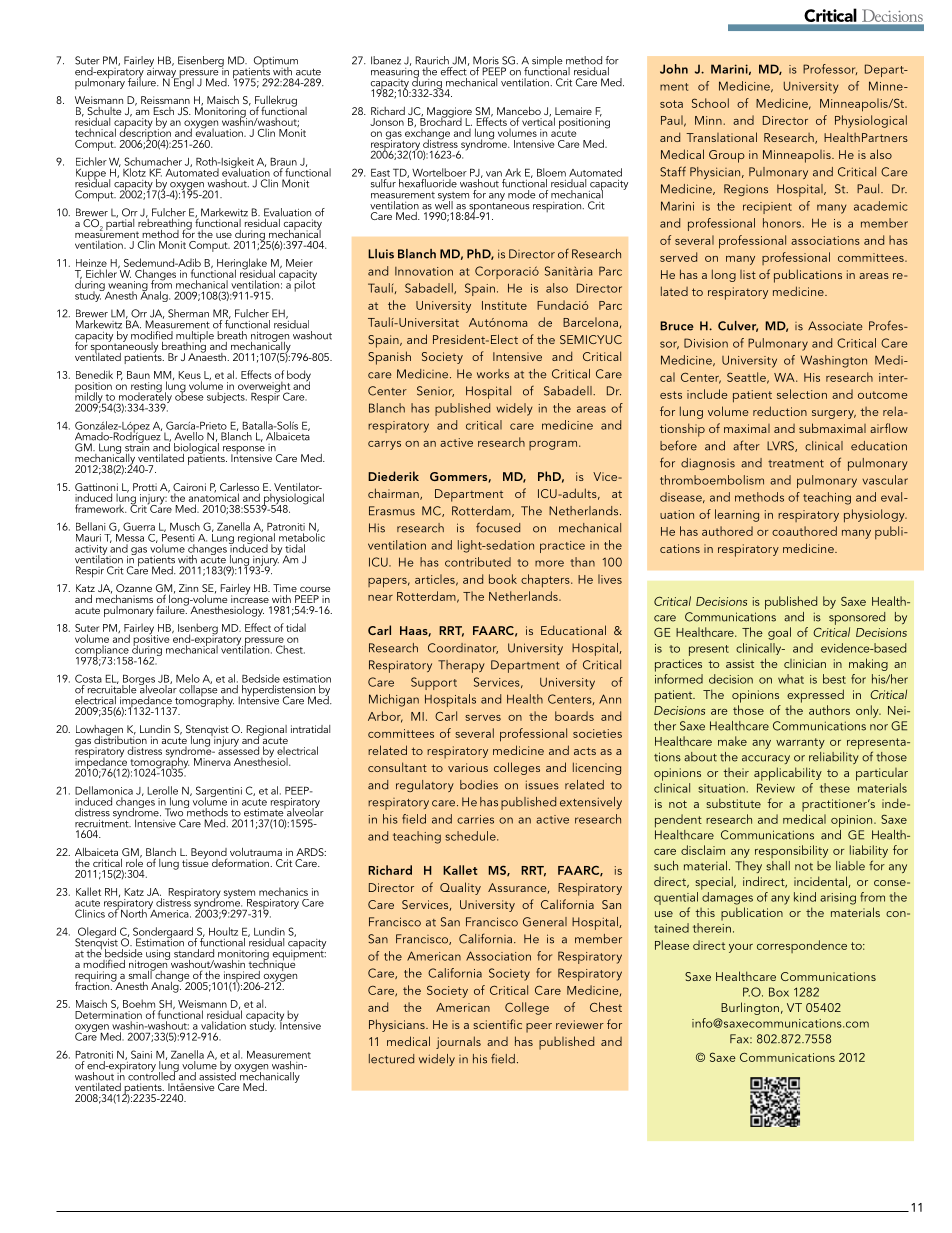 This image has width=952, height=1233. Describe the element at coordinates (721, 137) in the image. I see `Translational` at that location.
